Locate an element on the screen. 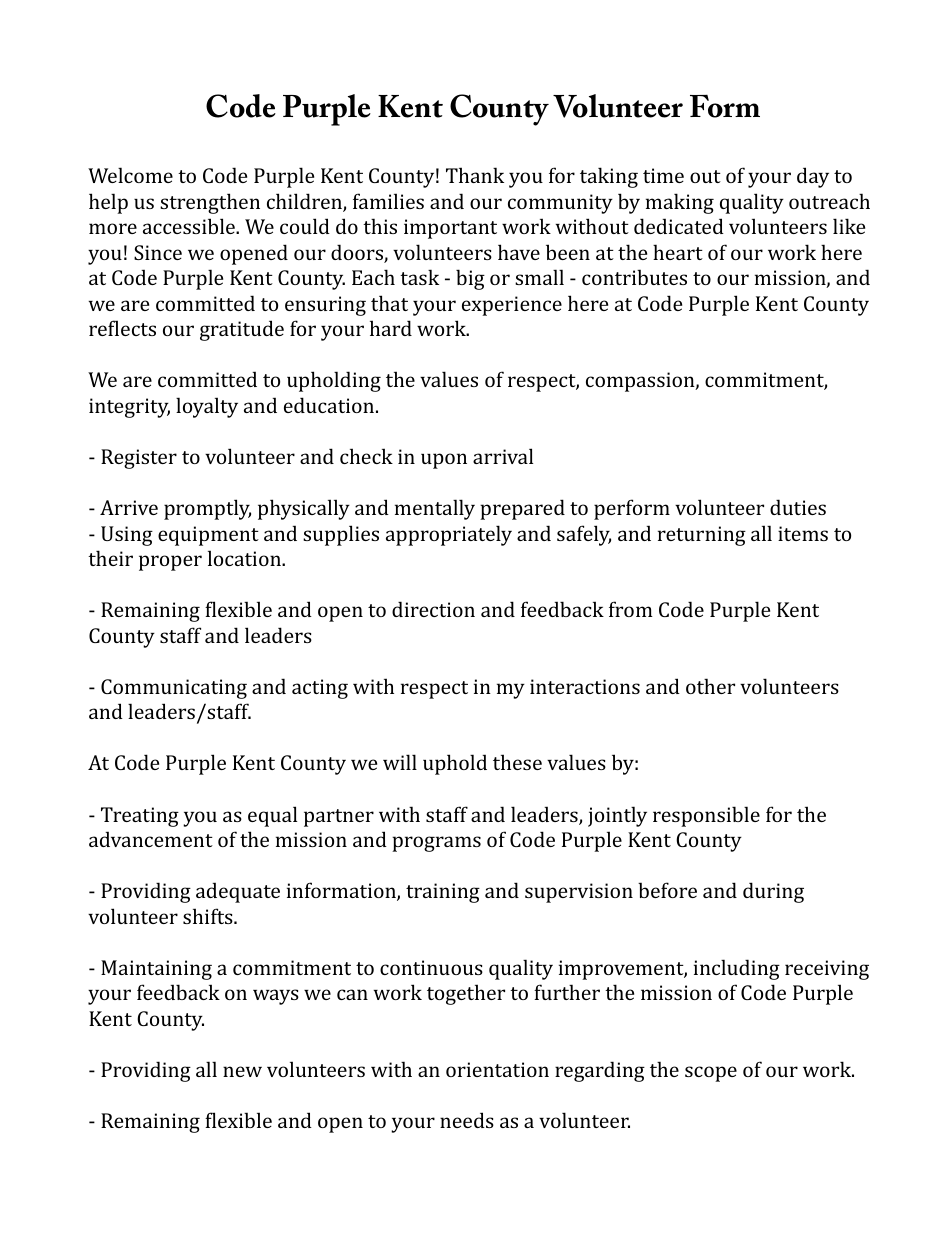 The width and height of the screenshot is (952, 1233). promptly is located at coordinates (207, 509).
